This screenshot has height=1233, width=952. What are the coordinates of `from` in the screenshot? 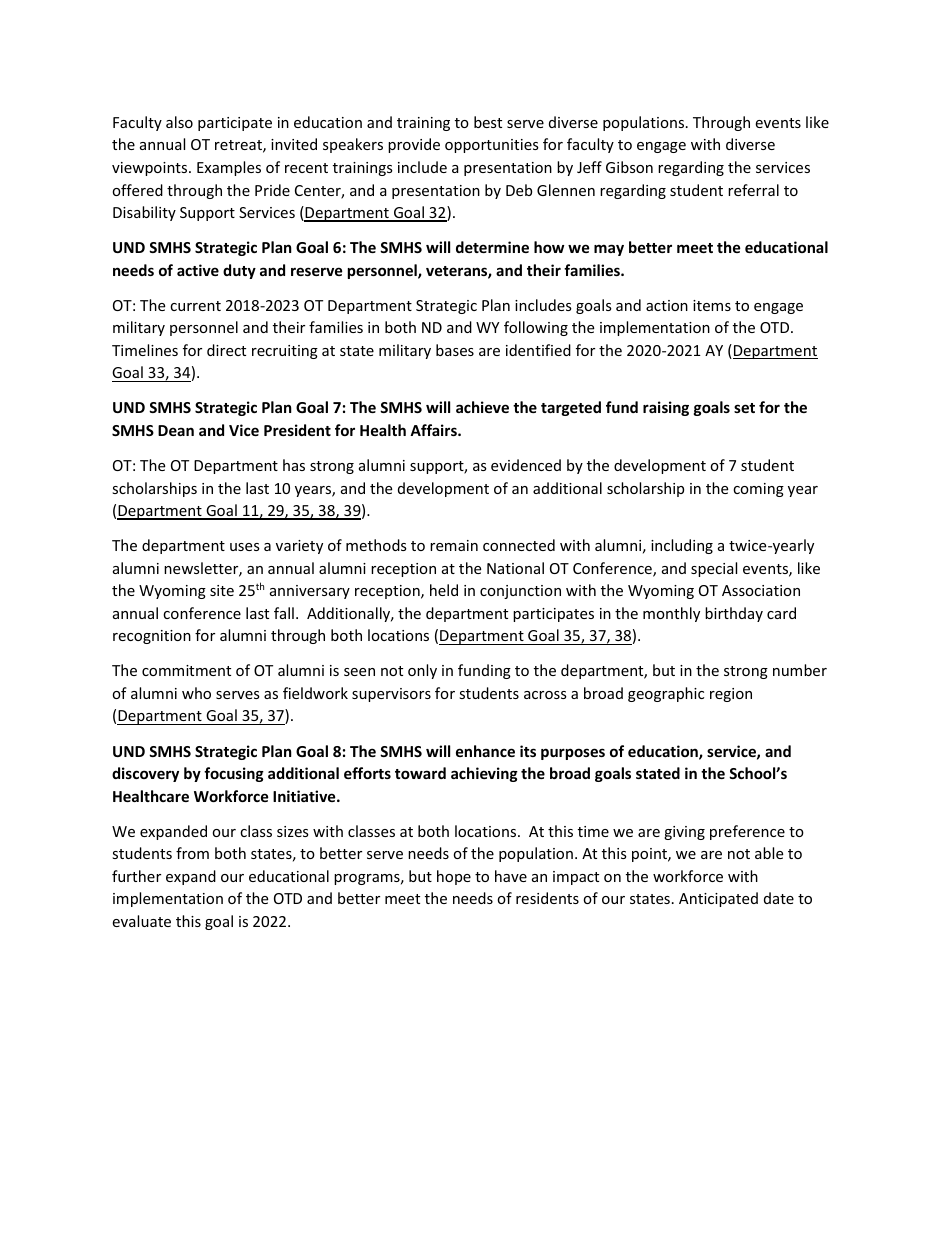 It's located at (192, 853).
